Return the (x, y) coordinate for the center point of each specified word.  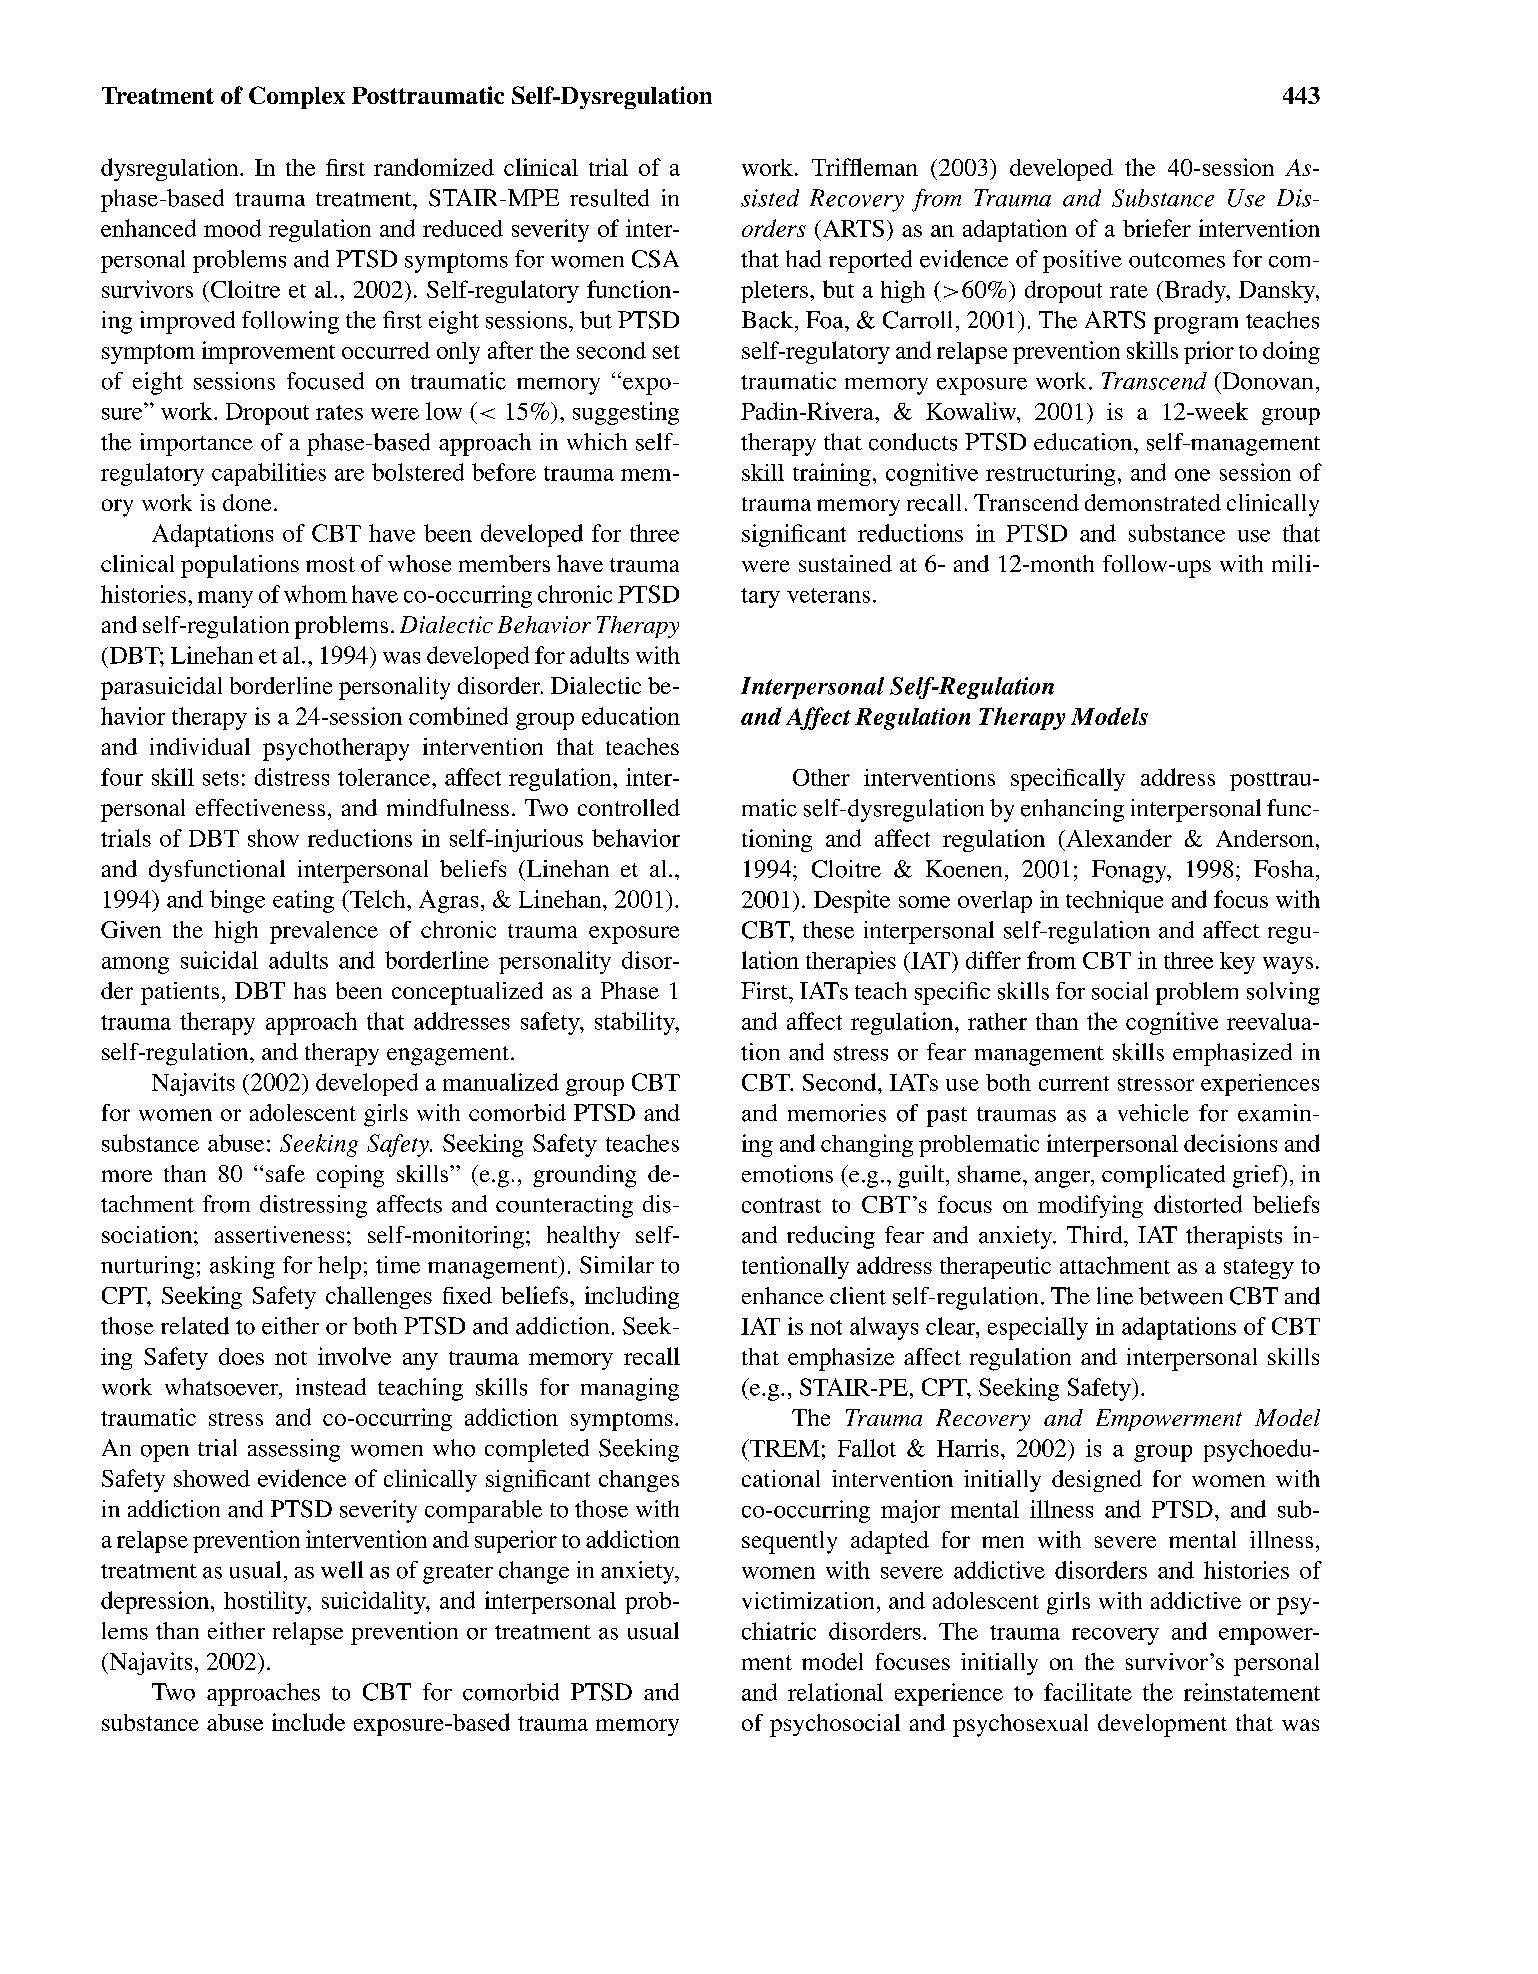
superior (516, 1541)
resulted (609, 198)
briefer (1157, 228)
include (308, 1722)
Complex (297, 97)
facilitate (1088, 1692)
